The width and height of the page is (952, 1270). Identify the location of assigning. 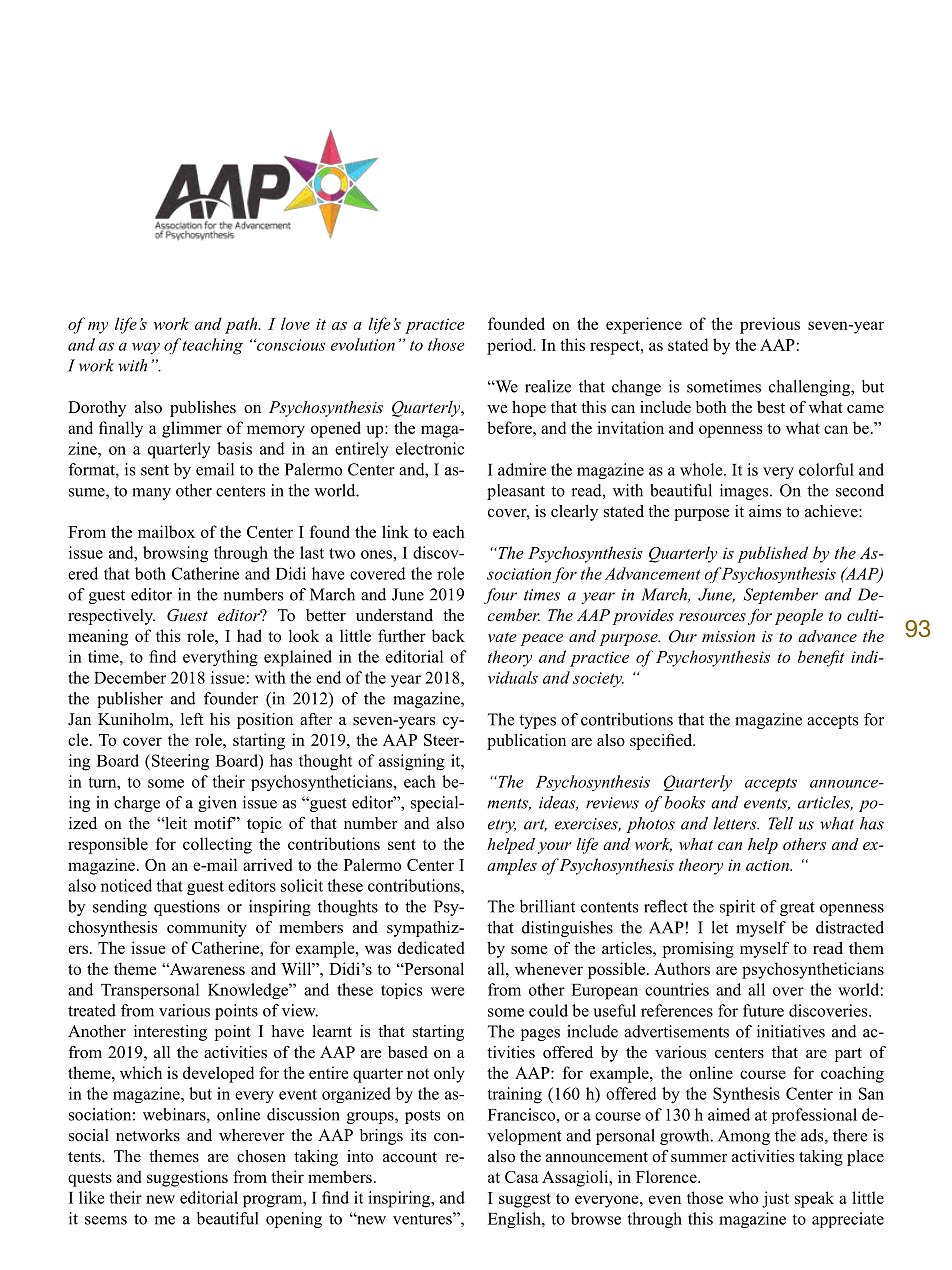
(412, 762).
